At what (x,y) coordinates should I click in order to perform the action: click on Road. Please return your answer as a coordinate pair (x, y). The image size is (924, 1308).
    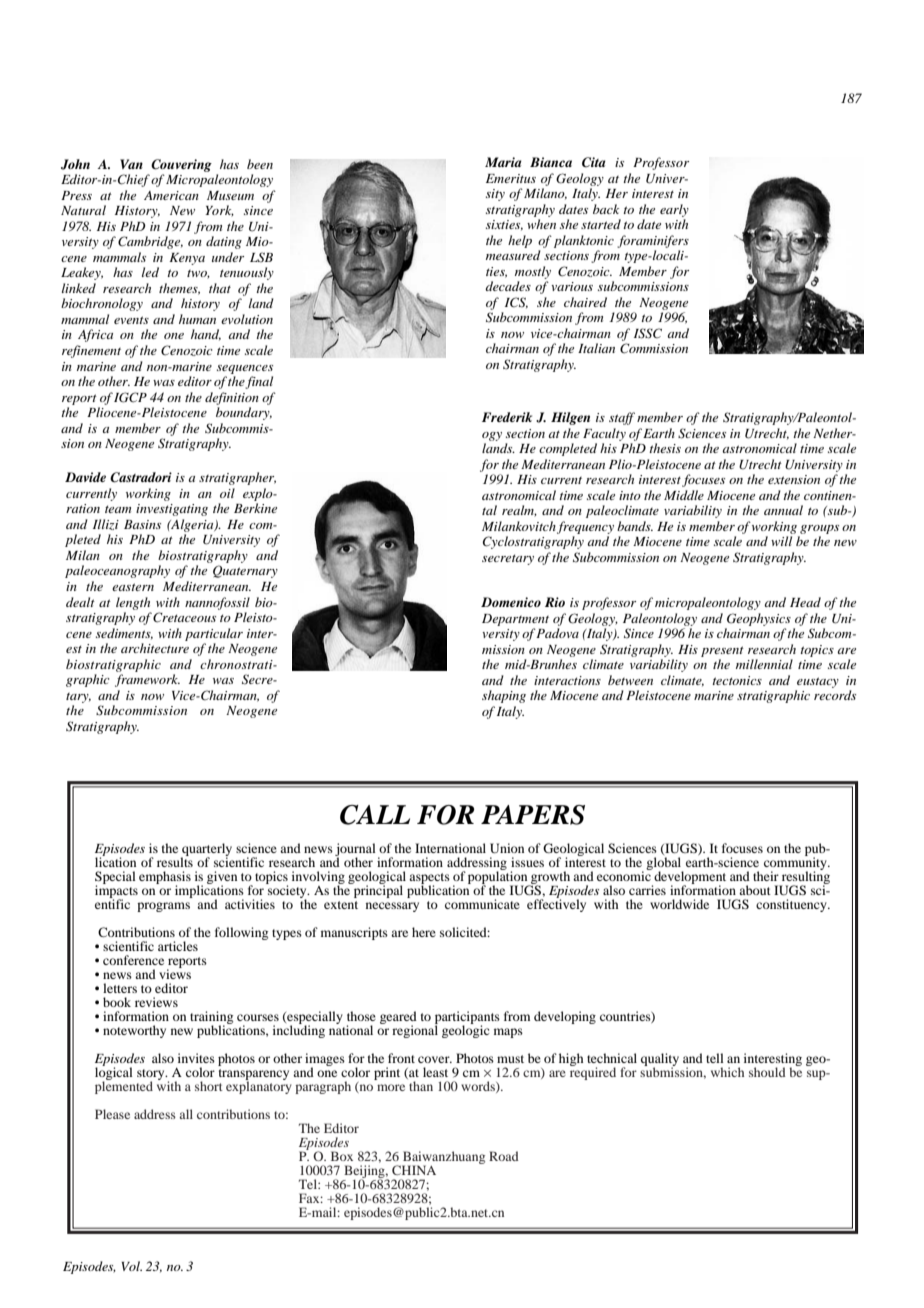
    Looking at the image, I should click on (504, 1156).
